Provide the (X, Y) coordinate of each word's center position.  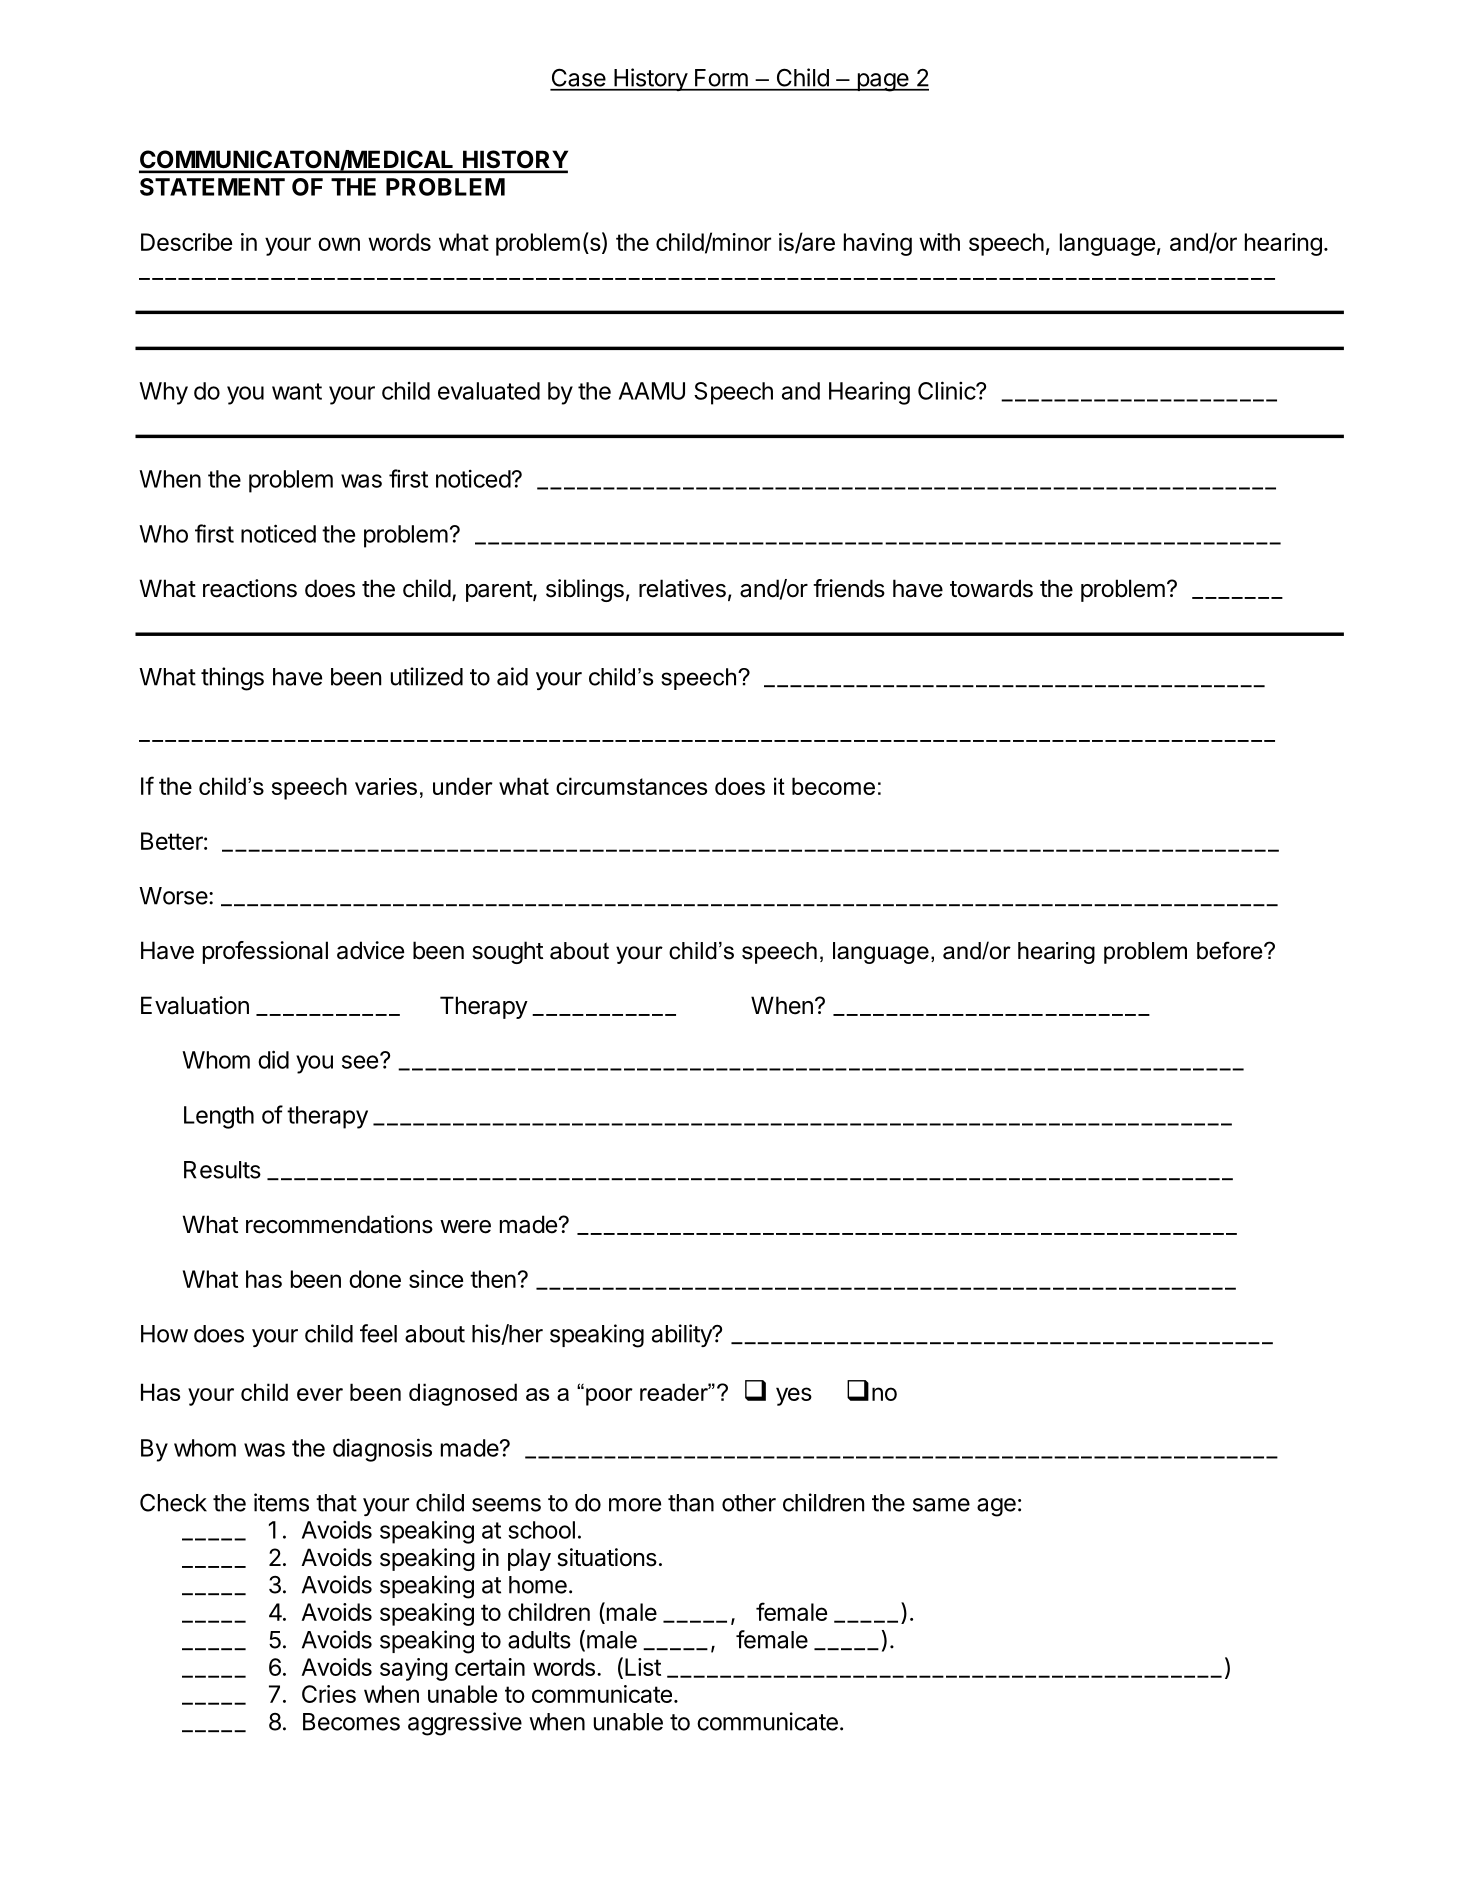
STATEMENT (212, 187)
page (883, 82)
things (232, 679)
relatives (682, 588)
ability (683, 1335)
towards (991, 588)
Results (222, 1170)
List (643, 1667)
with (939, 242)
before (1231, 950)
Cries (329, 1694)
